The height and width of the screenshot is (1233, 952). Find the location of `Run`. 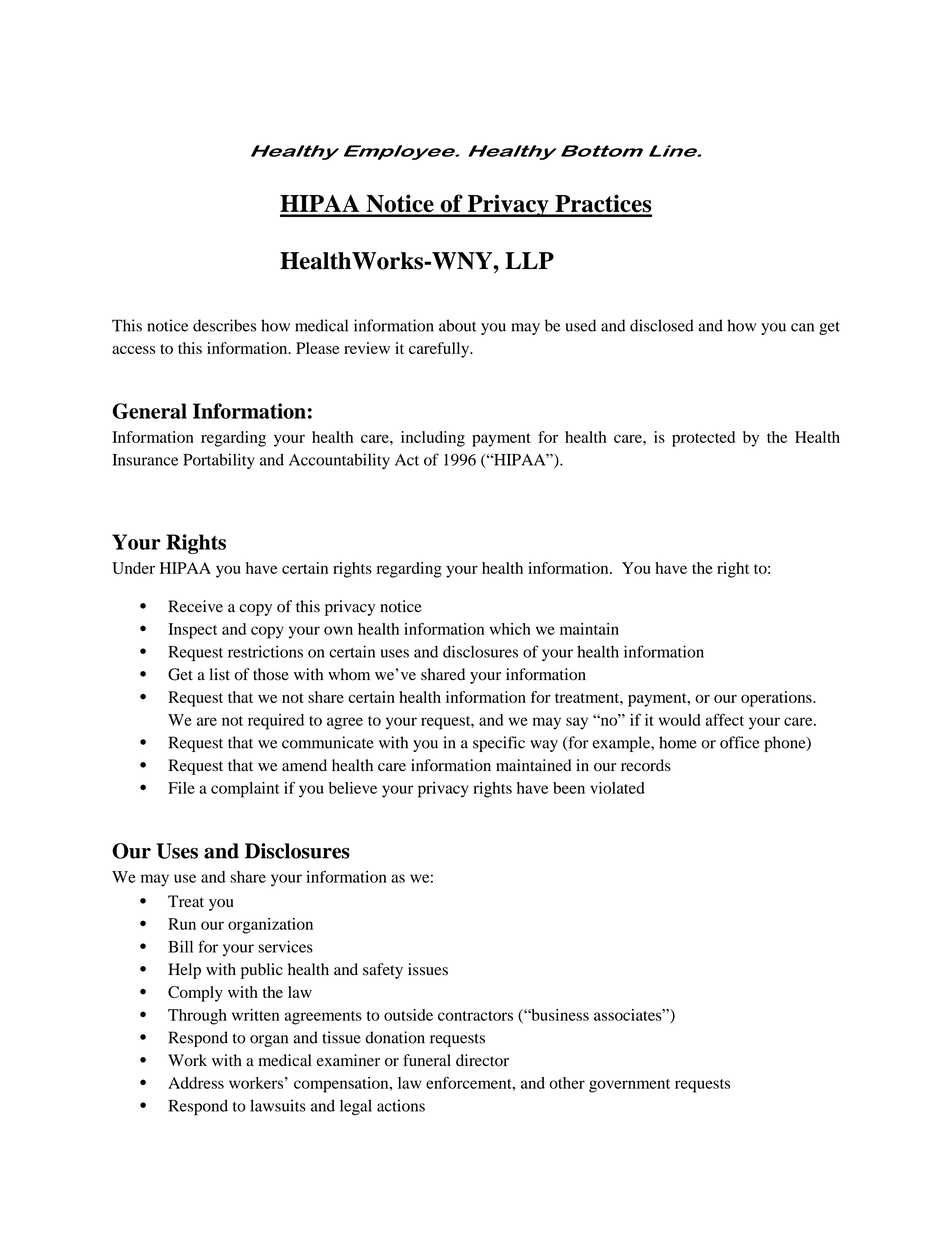

Run is located at coordinates (182, 924).
